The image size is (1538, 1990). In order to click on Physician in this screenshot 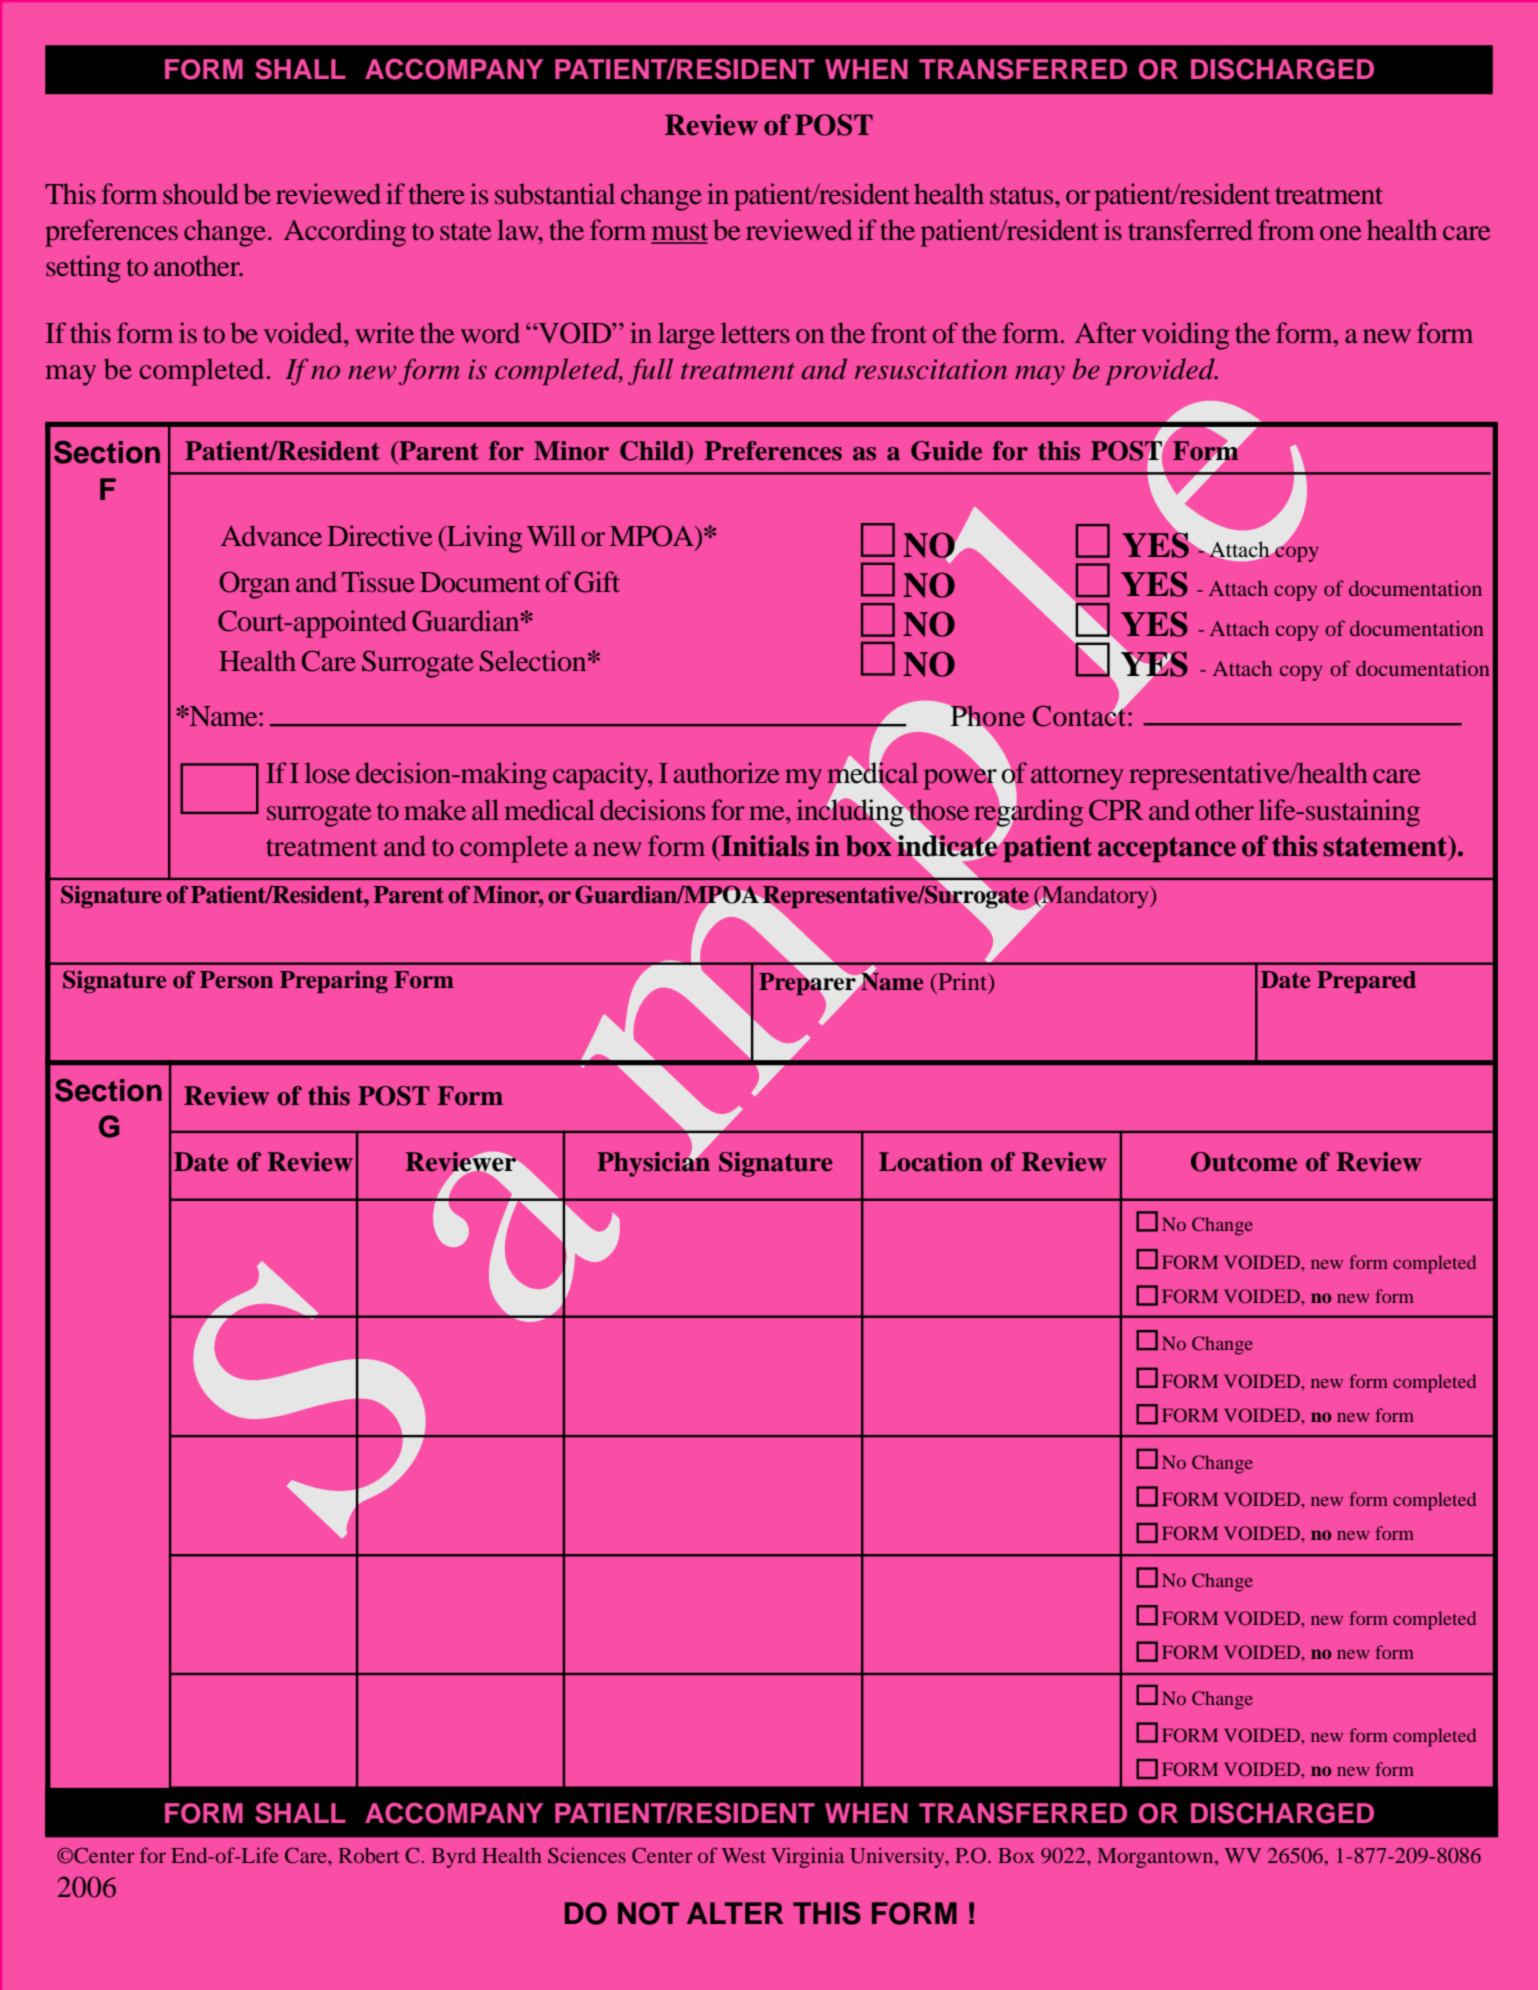, I will do `click(653, 1163)`.
